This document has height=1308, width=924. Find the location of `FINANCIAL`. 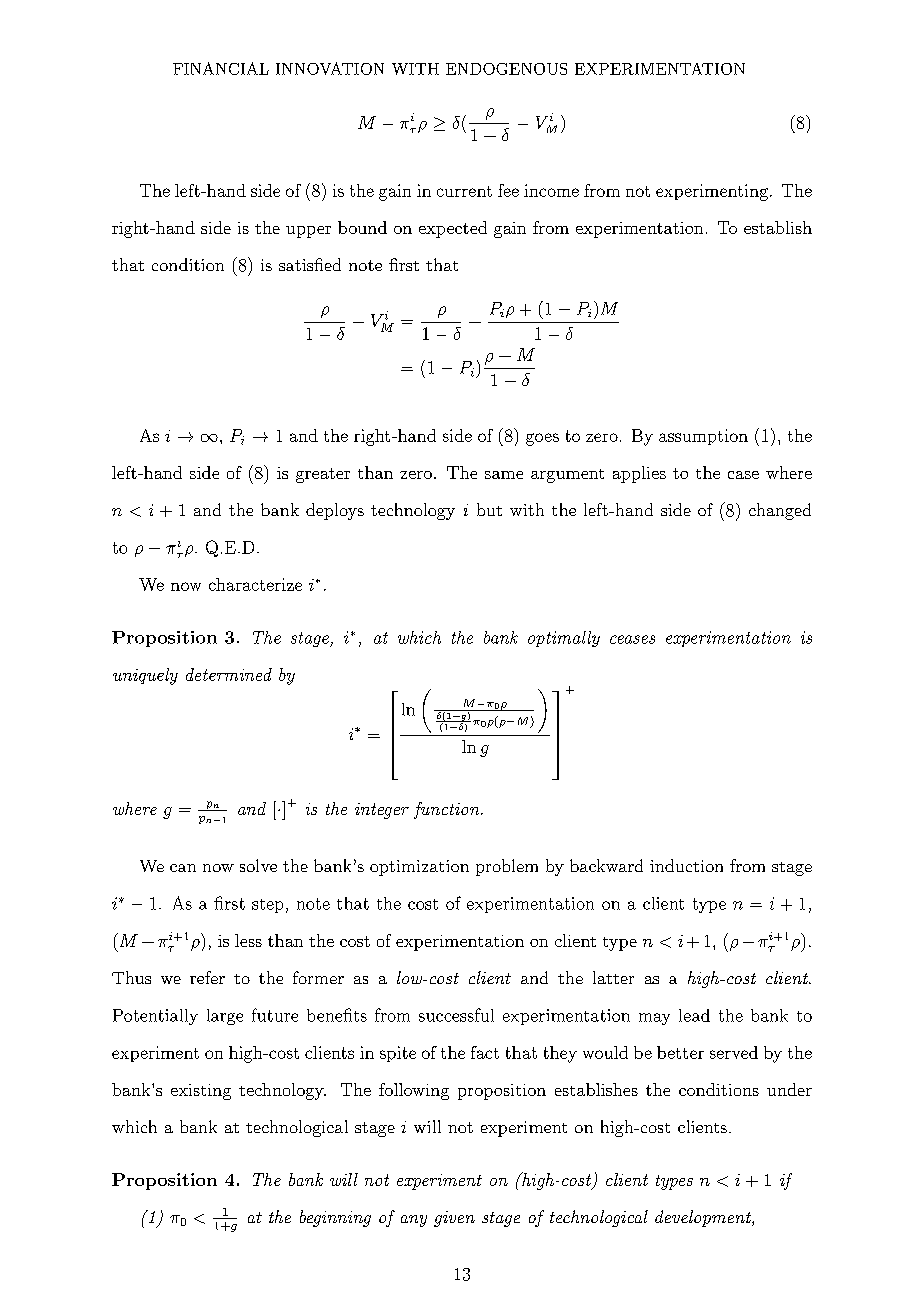

FINANCIAL is located at coordinates (221, 68).
